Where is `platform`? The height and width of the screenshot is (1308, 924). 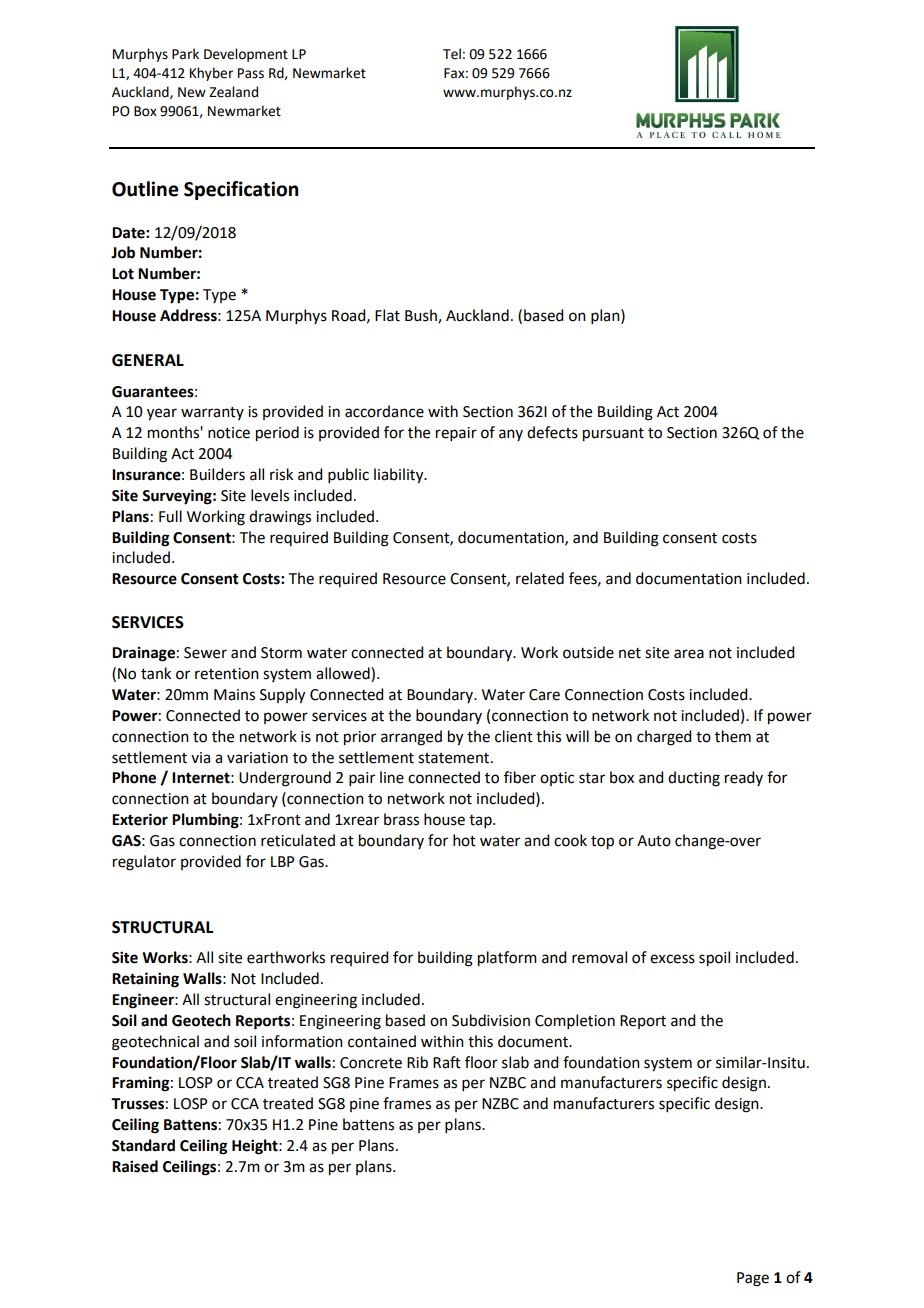 platform is located at coordinates (507, 959).
